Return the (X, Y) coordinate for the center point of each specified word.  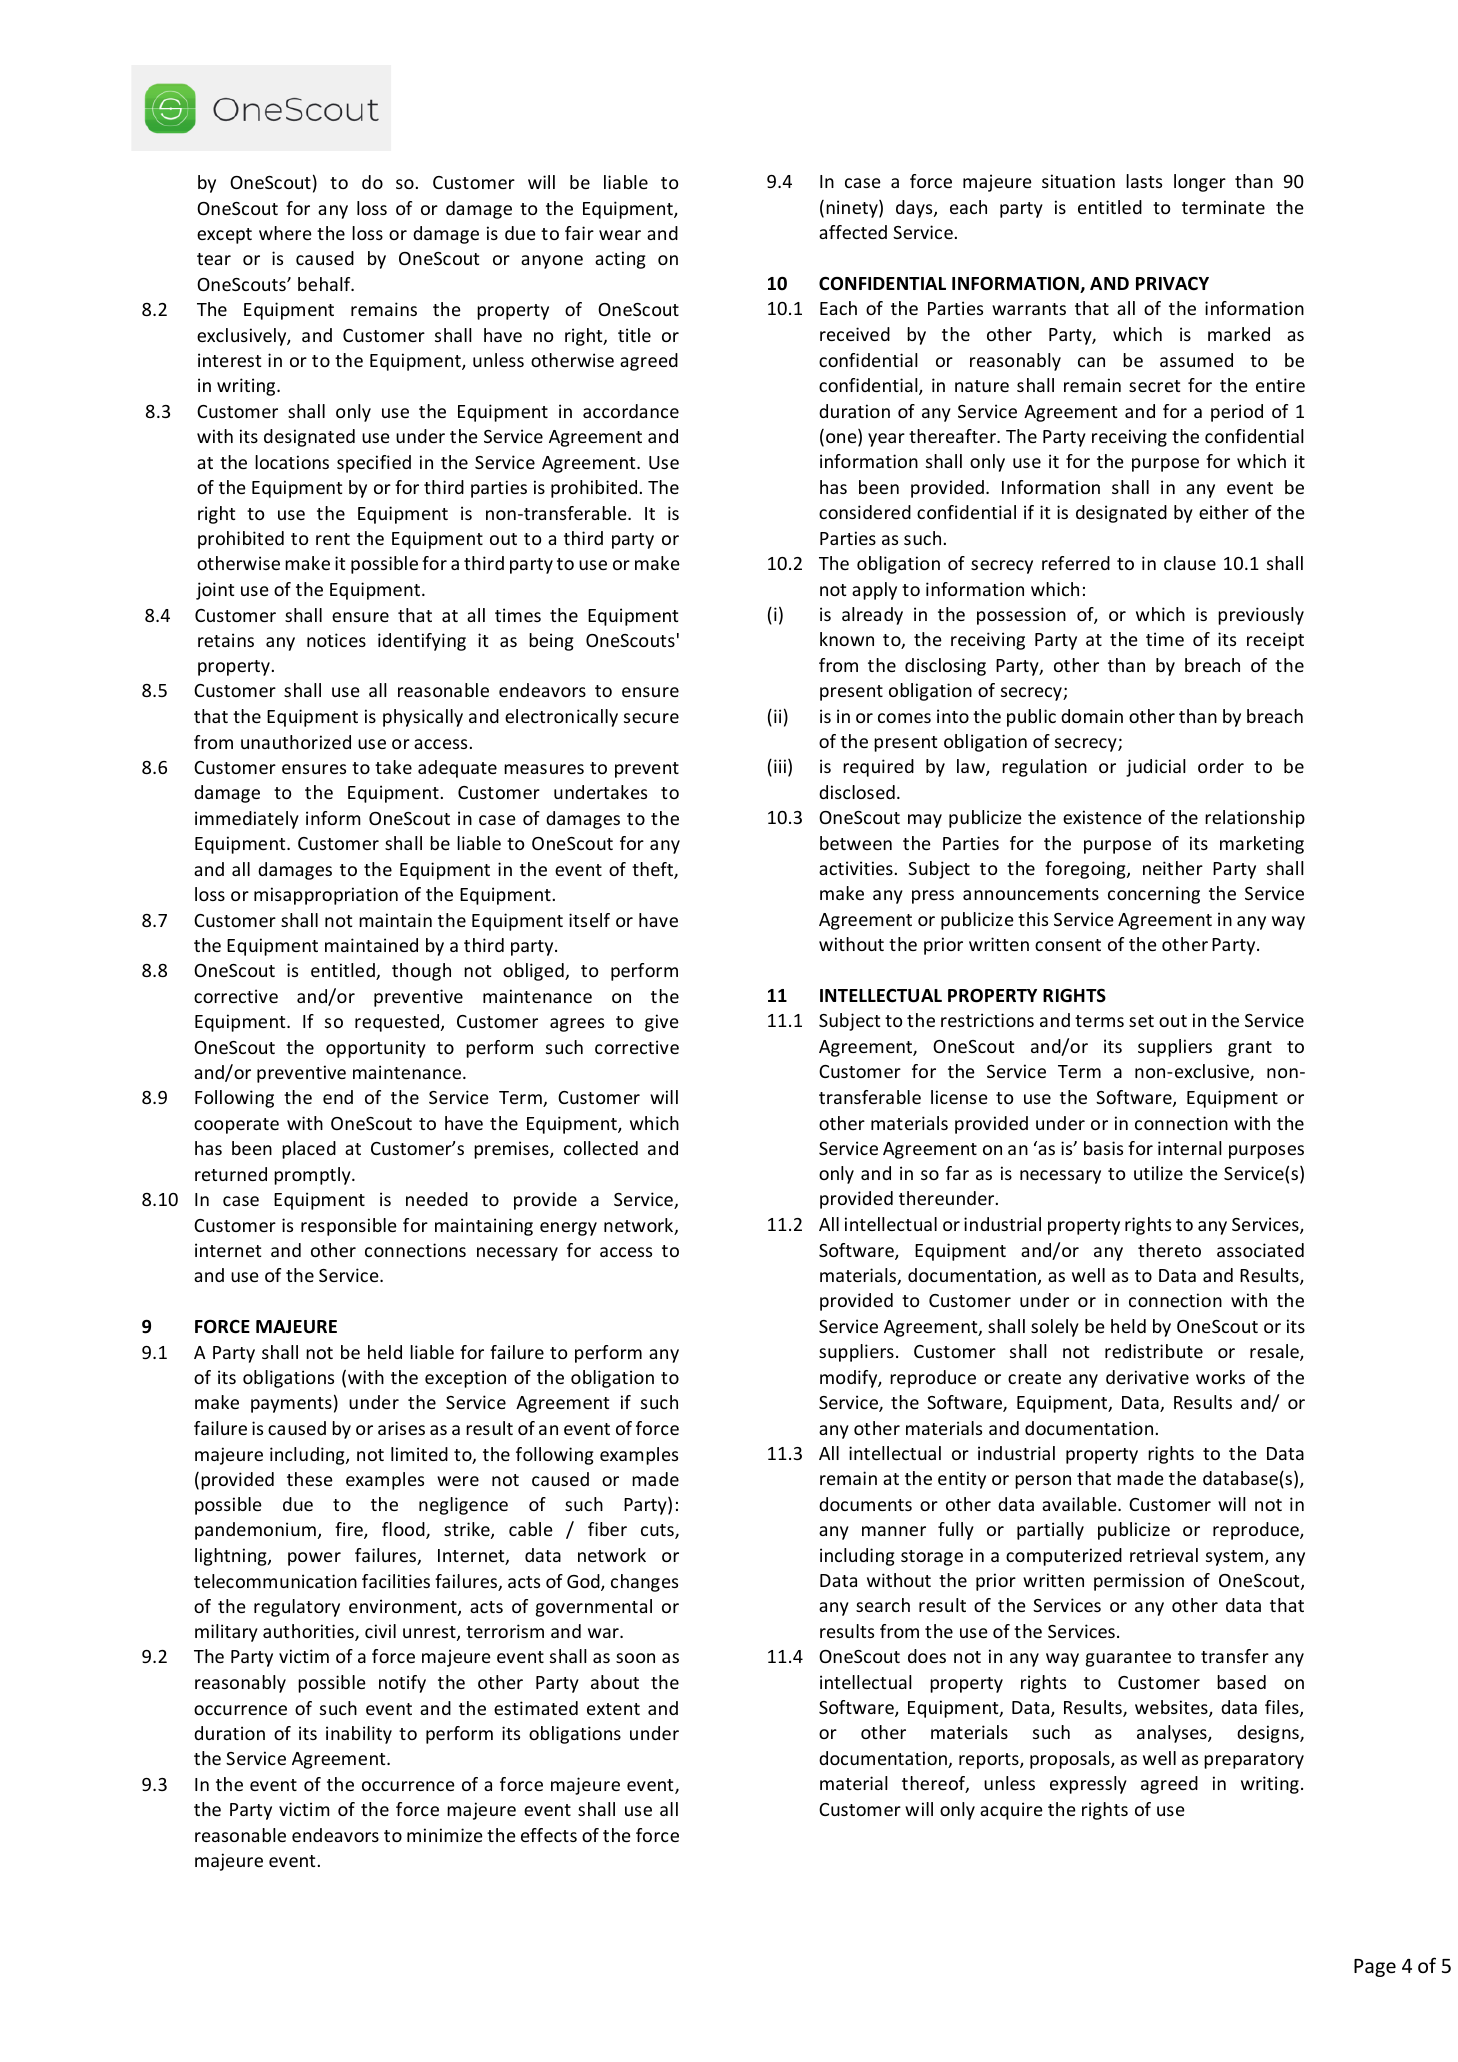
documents (865, 1504)
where (285, 233)
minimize (445, 1835)
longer (1200, 183)
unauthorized (296, 742)
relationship (1255, 819)
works (1220, 1377)
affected (853, 232)
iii (780, 766)
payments (291, 1405)
